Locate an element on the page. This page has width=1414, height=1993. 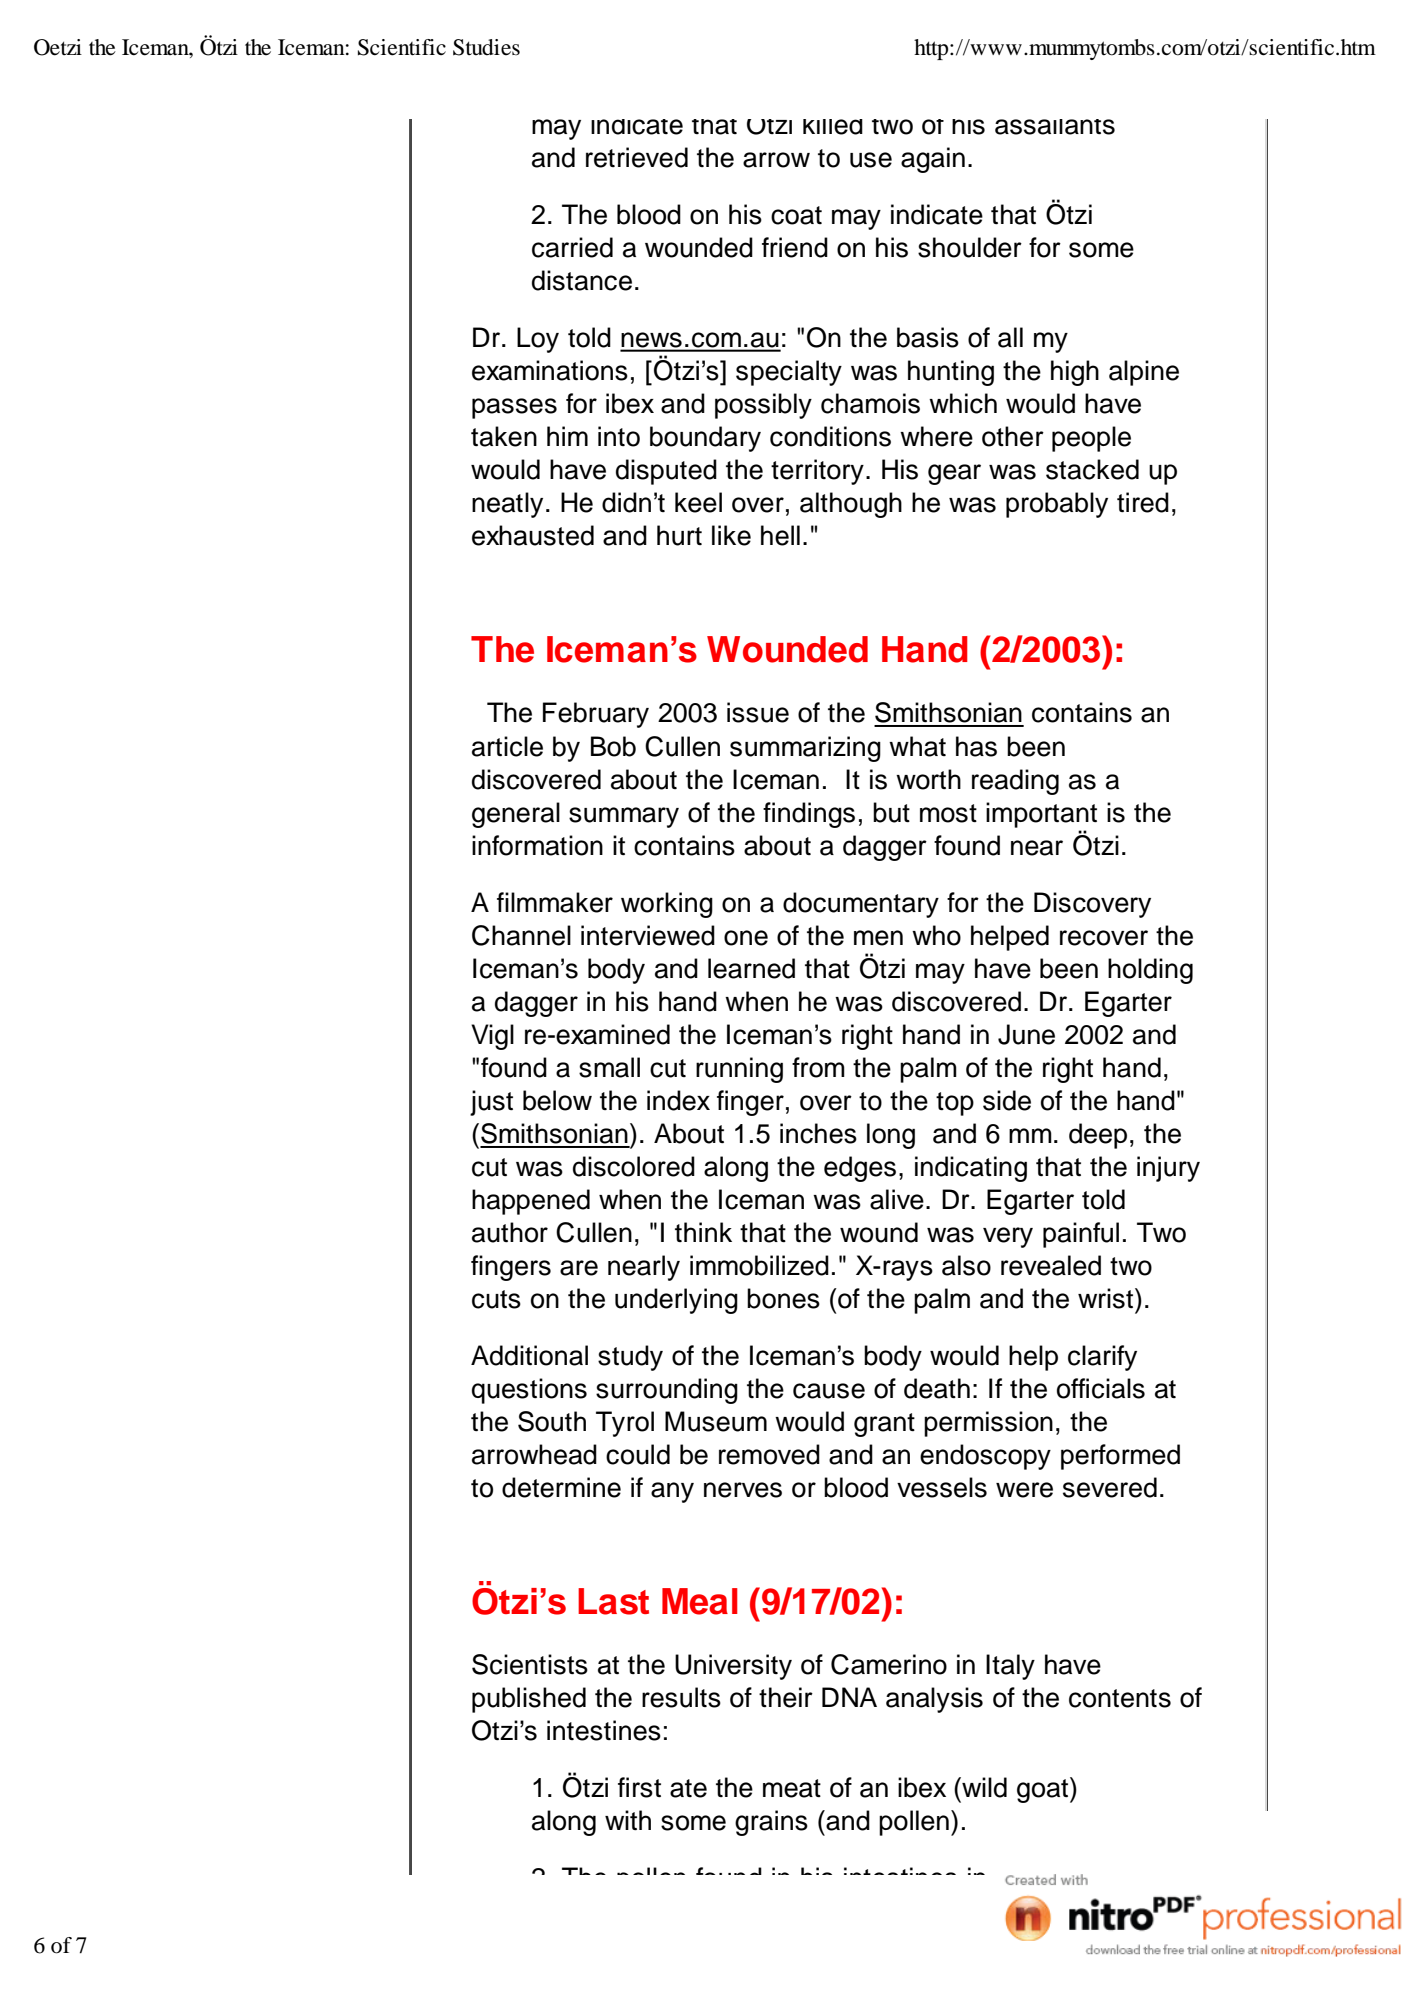
retrieved is located at coordinates (637, 157).
